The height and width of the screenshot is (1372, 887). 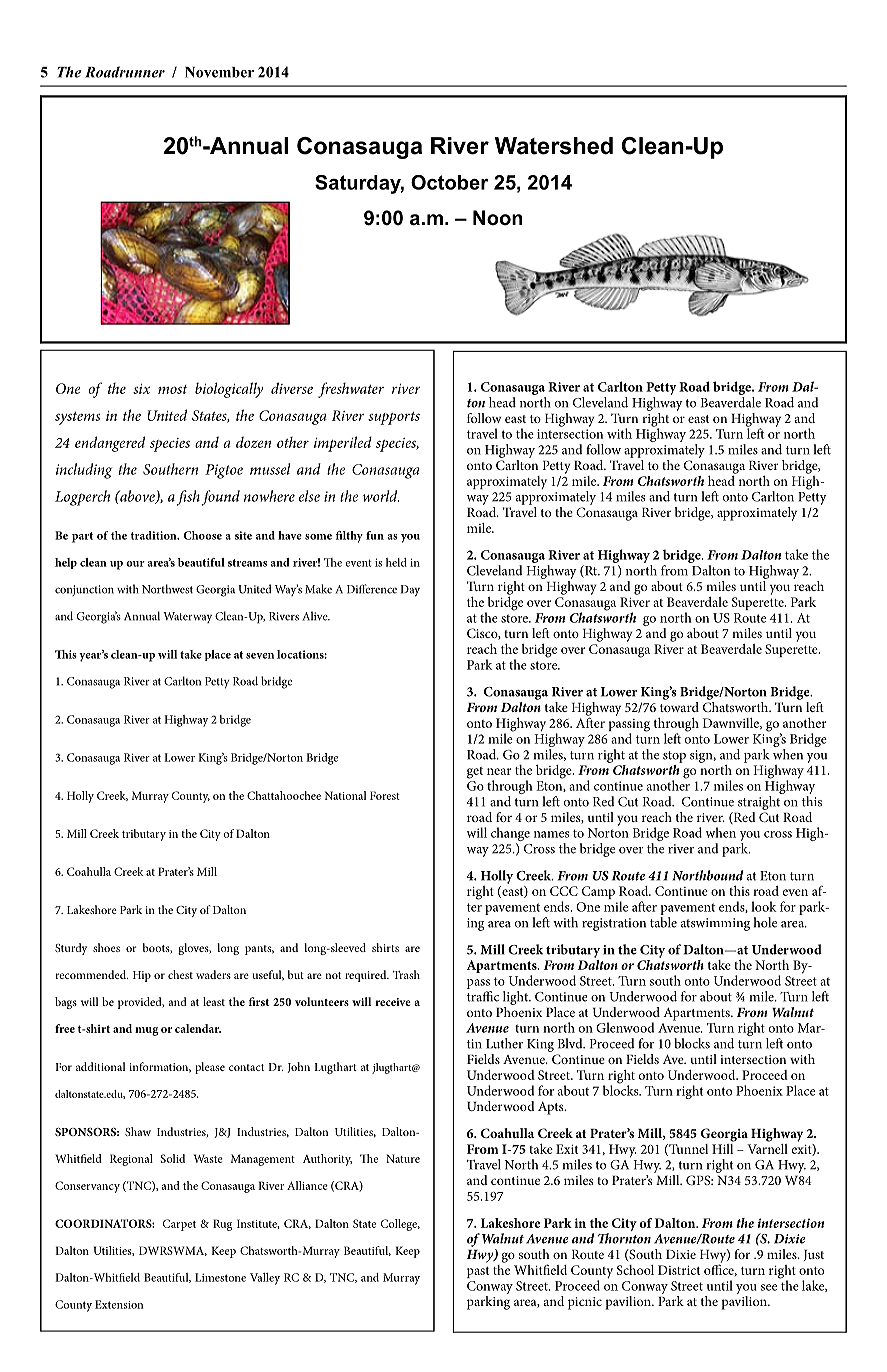 I want to click on Extension, so click(x=119, y=1304).
